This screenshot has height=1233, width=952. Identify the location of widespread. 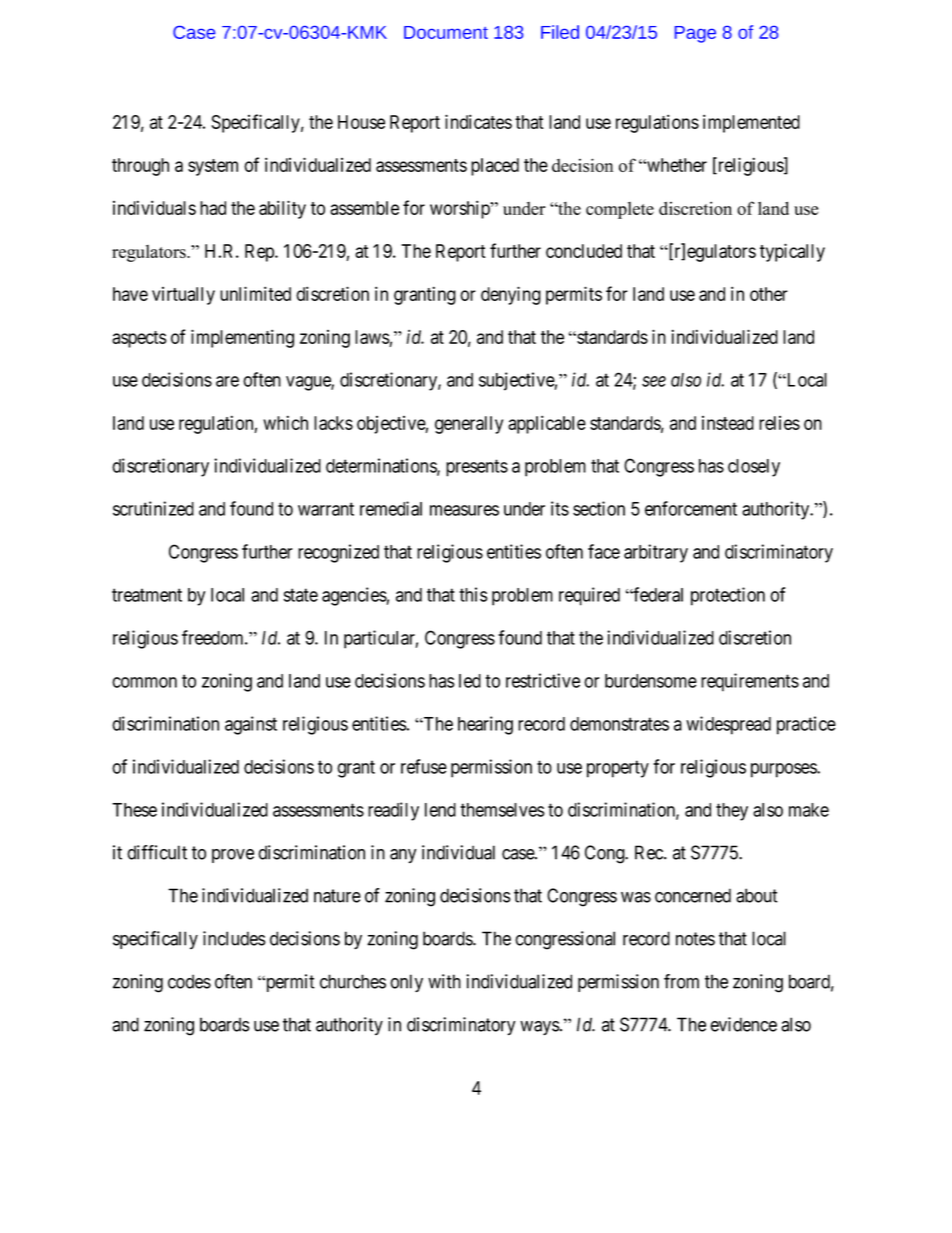
(728, 725).
